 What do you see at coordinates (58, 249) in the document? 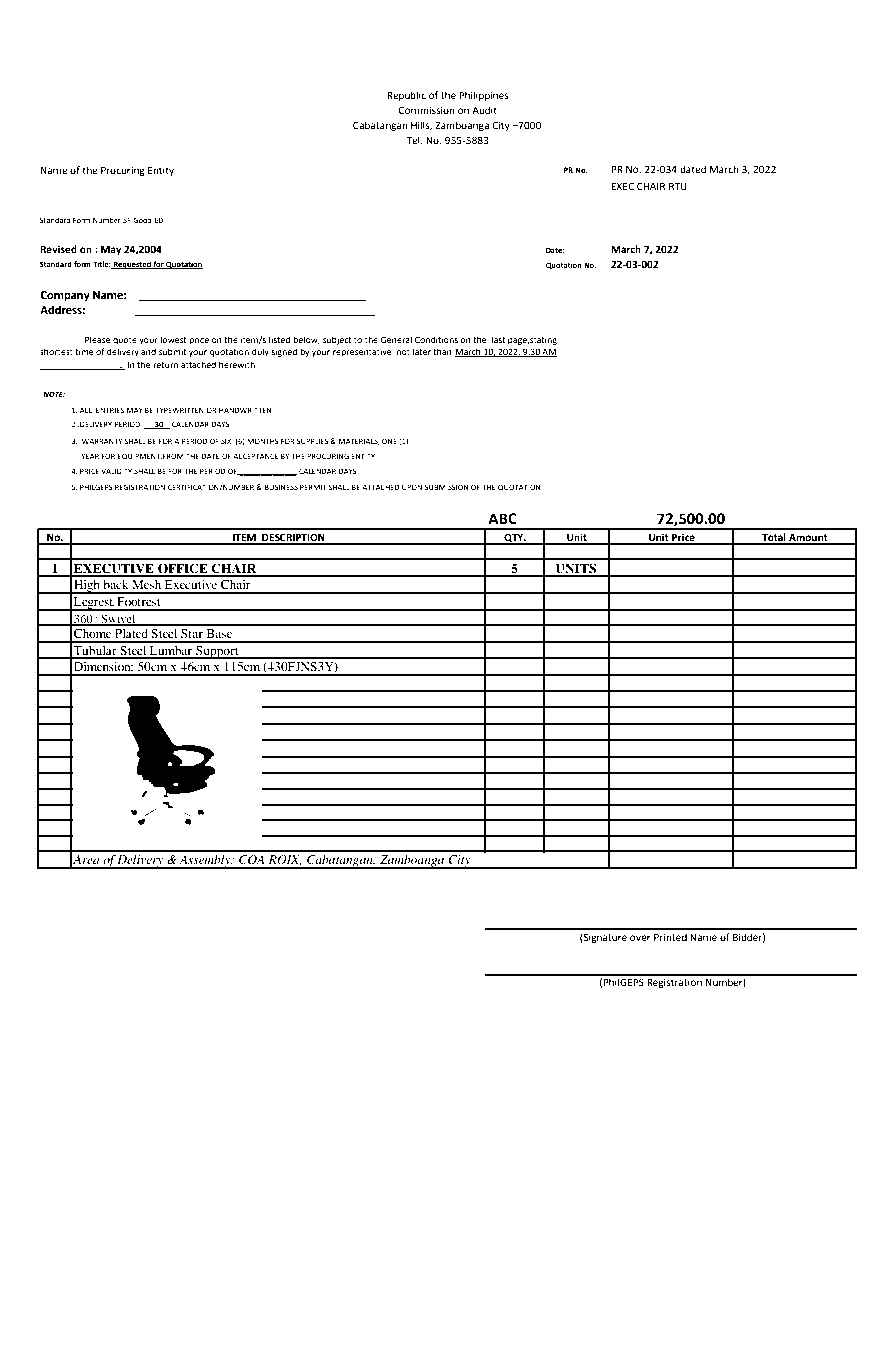
I see `Revised` at bounding box center [58, 249].
